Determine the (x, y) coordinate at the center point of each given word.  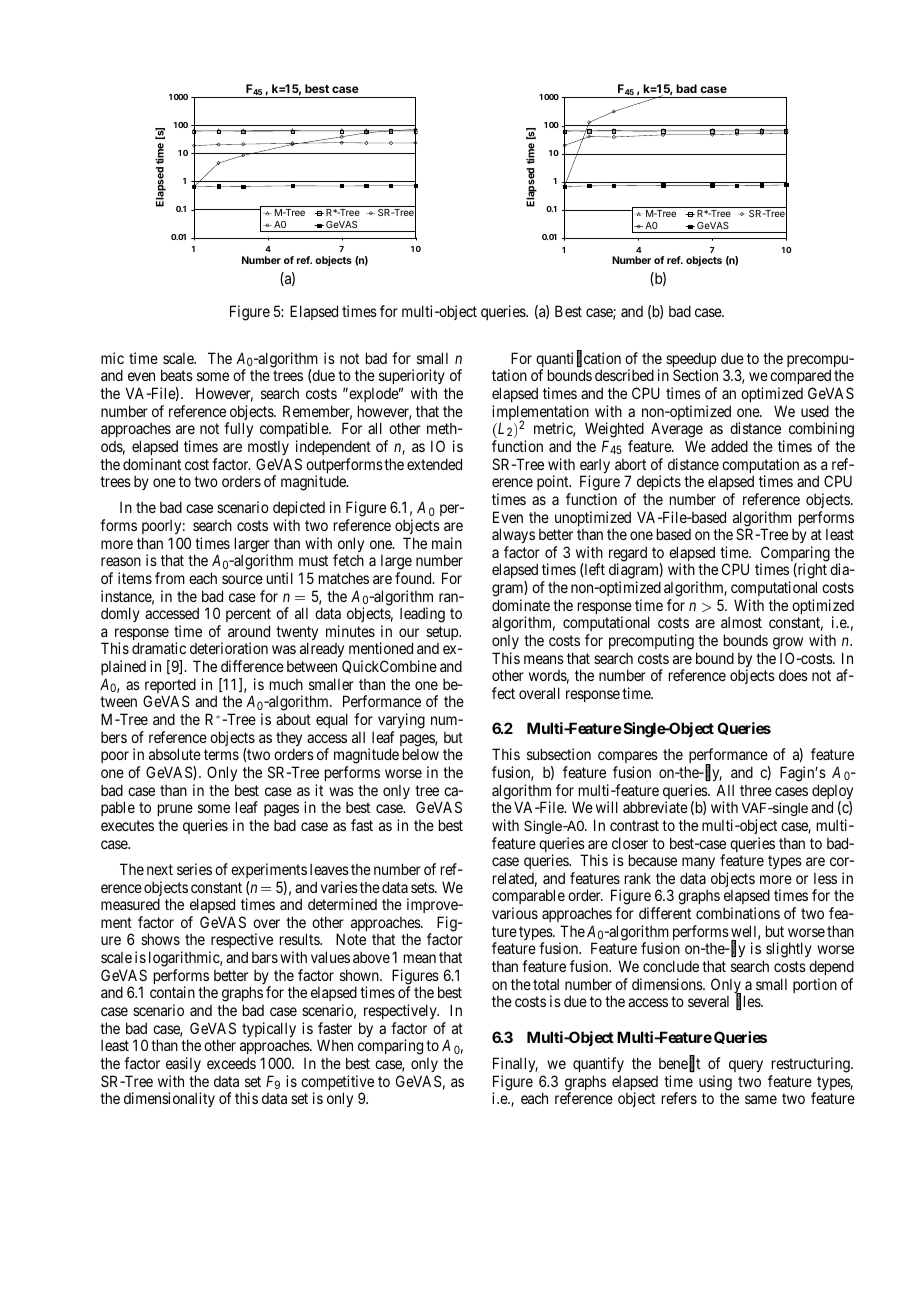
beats (177, 375)
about (293, 719)
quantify (598, 1064)
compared (800, 378)
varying (401, 721)
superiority (412, 378)
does (793, 675)
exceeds (231, 1063)
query (746, 1066)
